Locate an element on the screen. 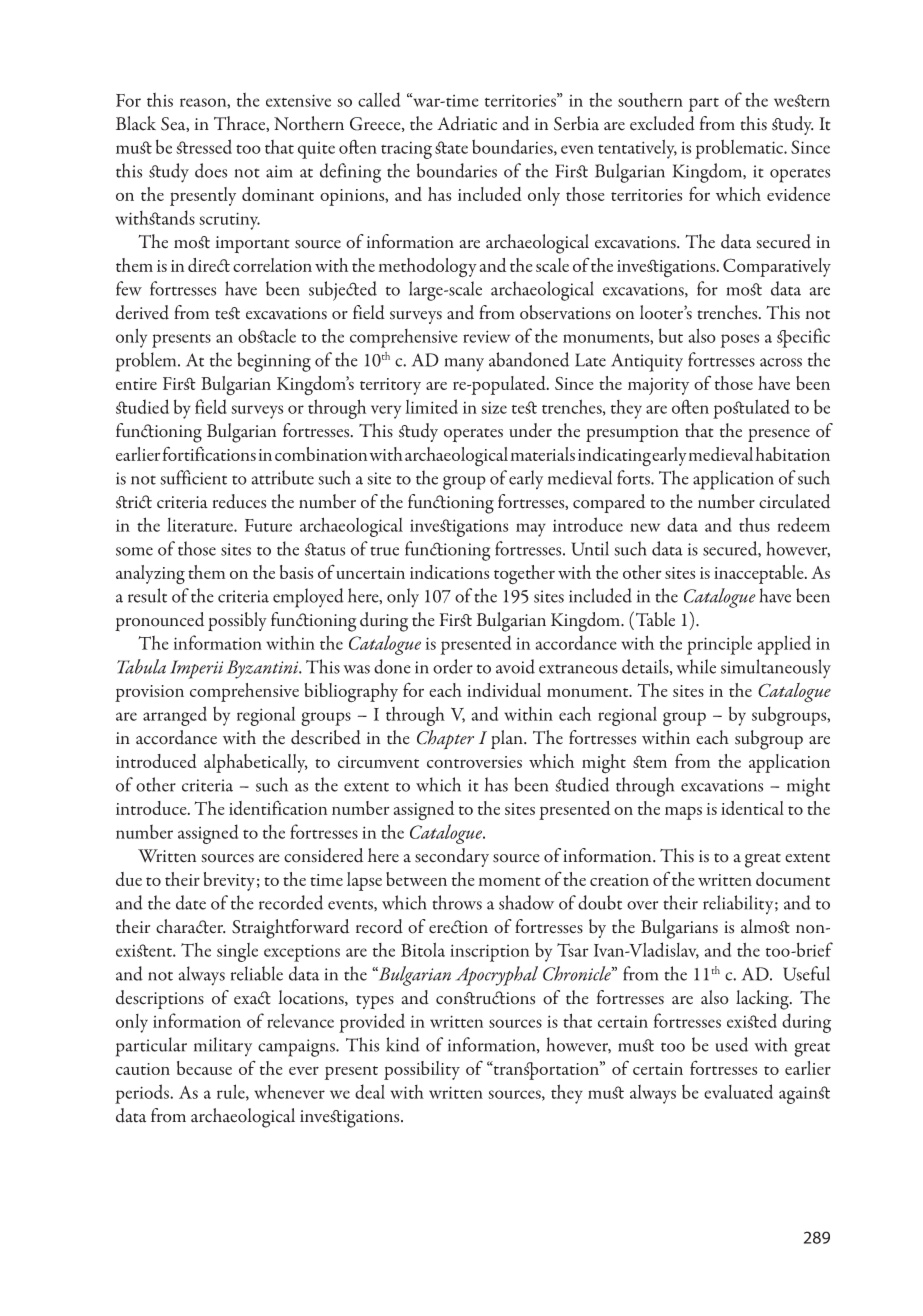  possibility is located at coordinates (422, 1070).
